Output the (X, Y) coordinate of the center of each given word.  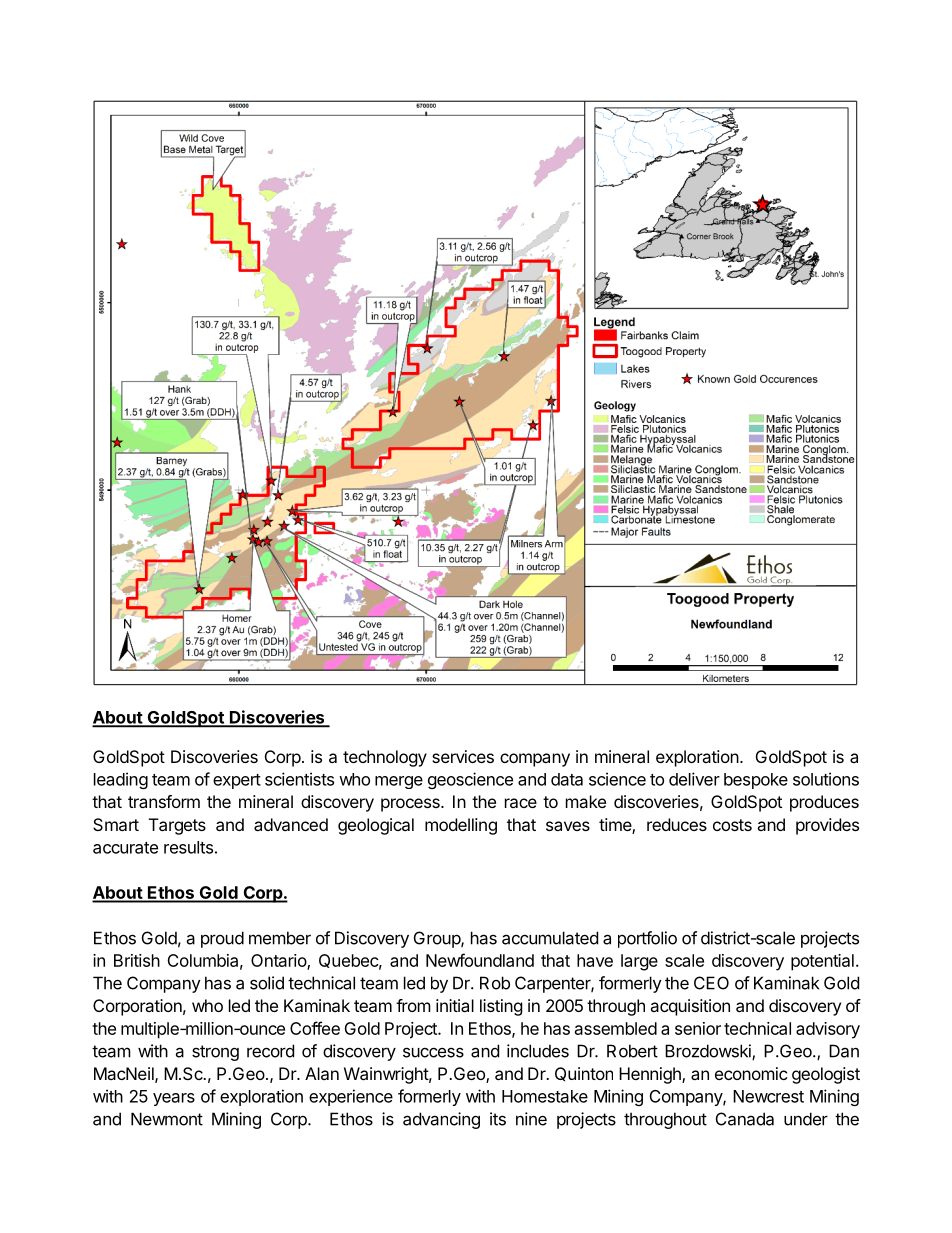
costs (732, 825)
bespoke (756, 781)
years (174, 1099)
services (463, 756)
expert (237, 781)
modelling (461, 826)
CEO (711, 983)
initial (455, 1005)
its (498, 1119)
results (188, 847)
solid (267, 983)
